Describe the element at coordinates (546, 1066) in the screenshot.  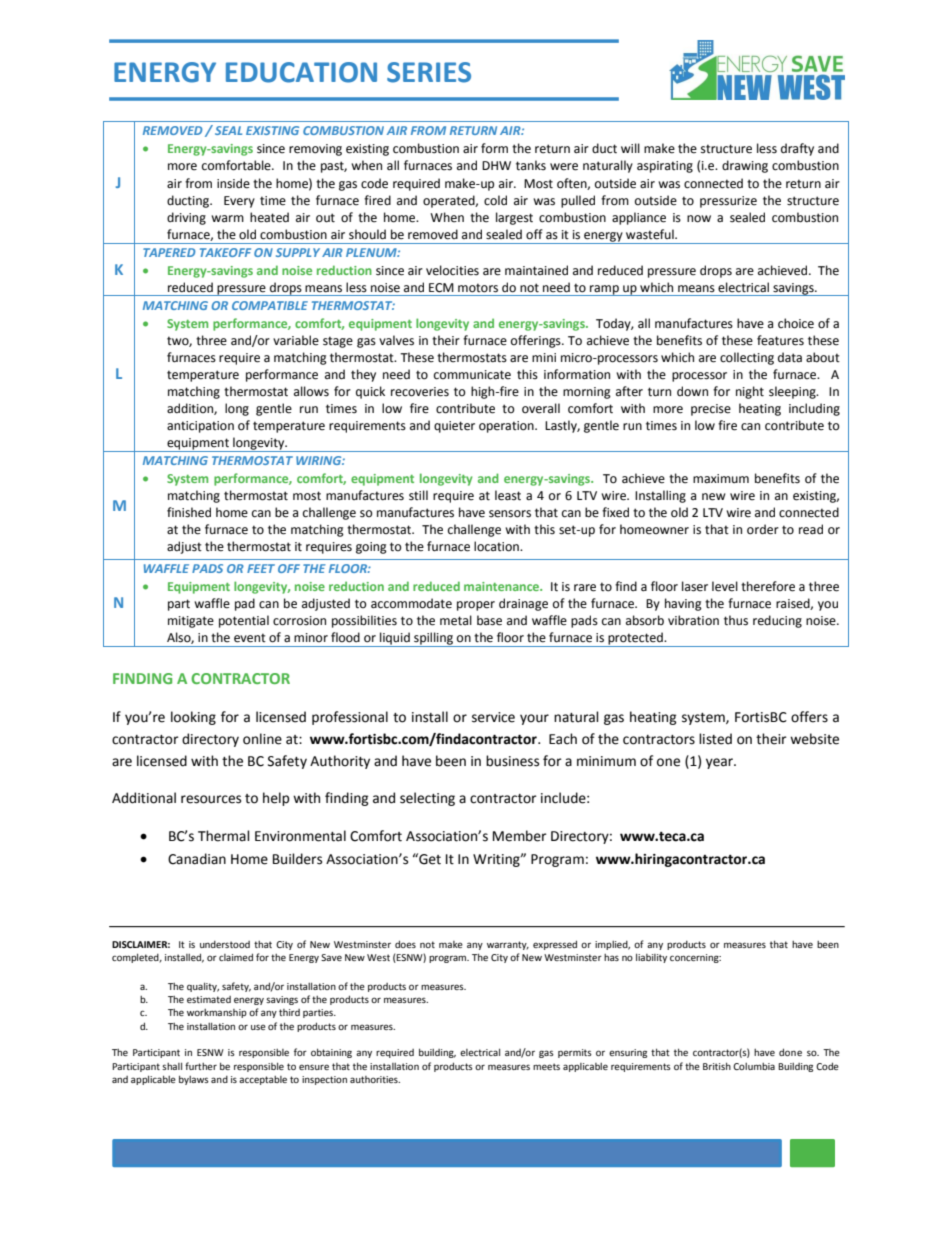
I see `meets` at that location.
